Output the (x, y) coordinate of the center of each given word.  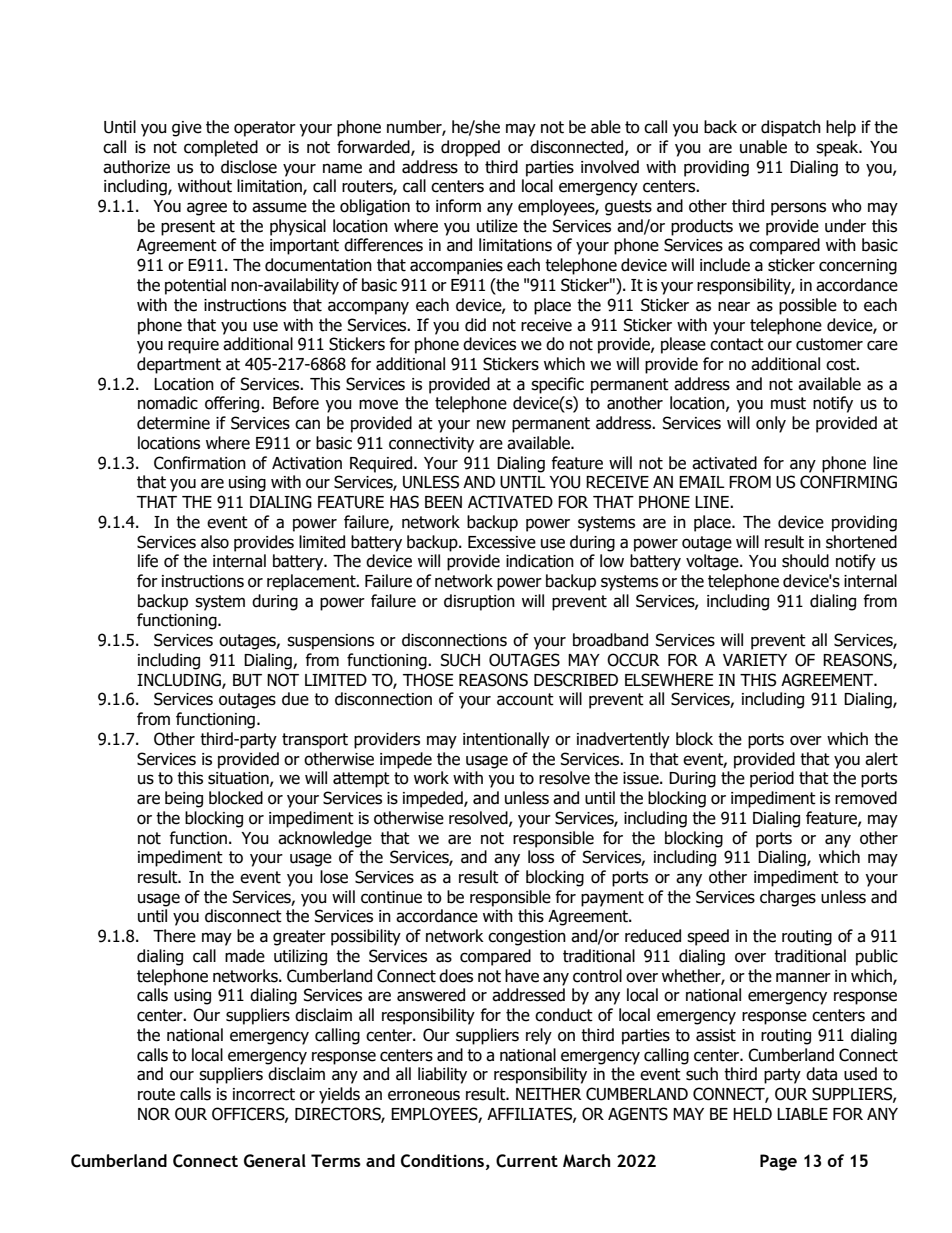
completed (221, 148)
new (491, 424)
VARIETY (755, 660)
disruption (479, 602)
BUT (247, 680)
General (275, 1161)
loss (541, 857)
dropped (470, 148)
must (788, 403)
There (174, 936)
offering (233, 404)
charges (788, 898)
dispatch (791, 128)
